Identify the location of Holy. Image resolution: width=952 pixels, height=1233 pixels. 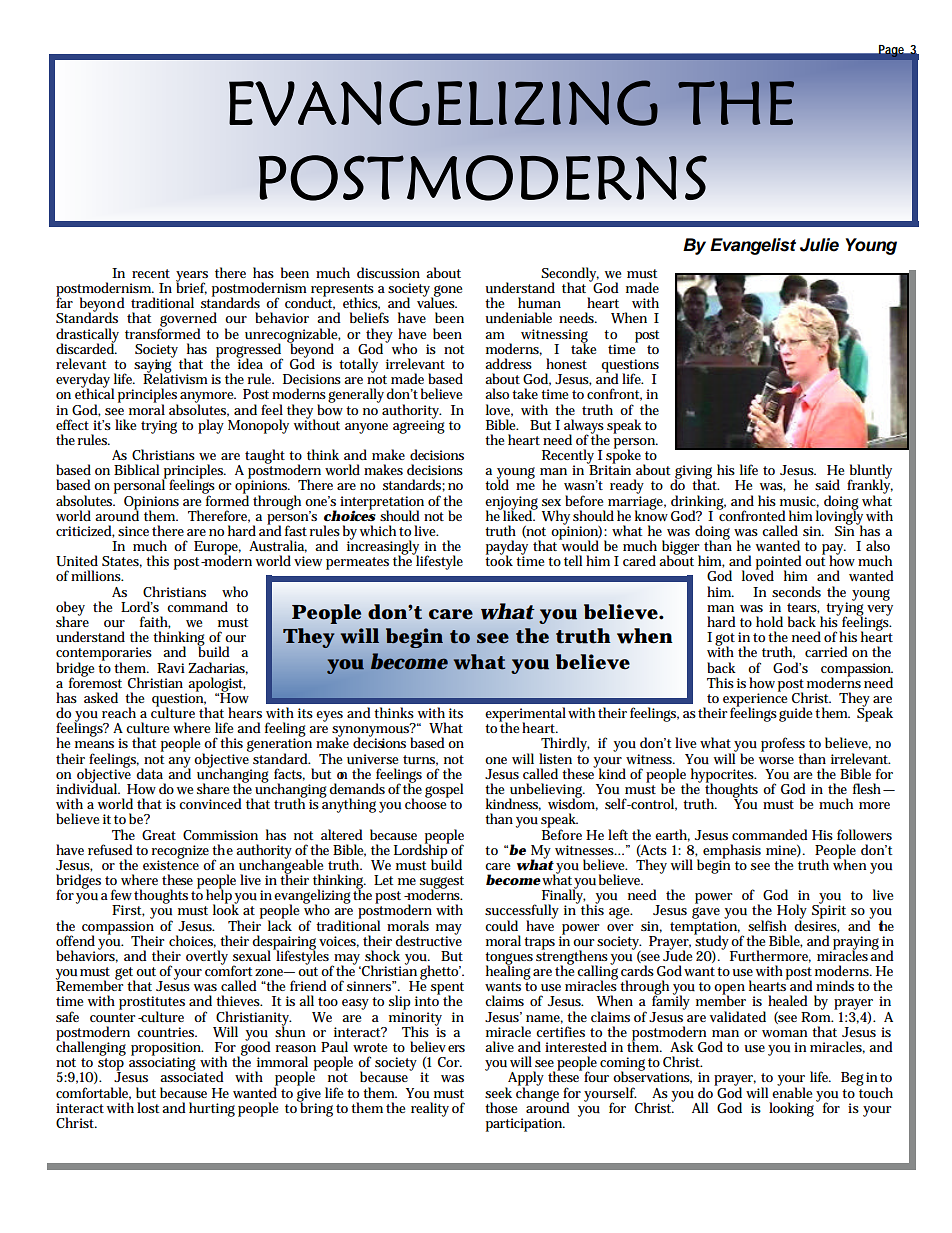
(792, 912).
